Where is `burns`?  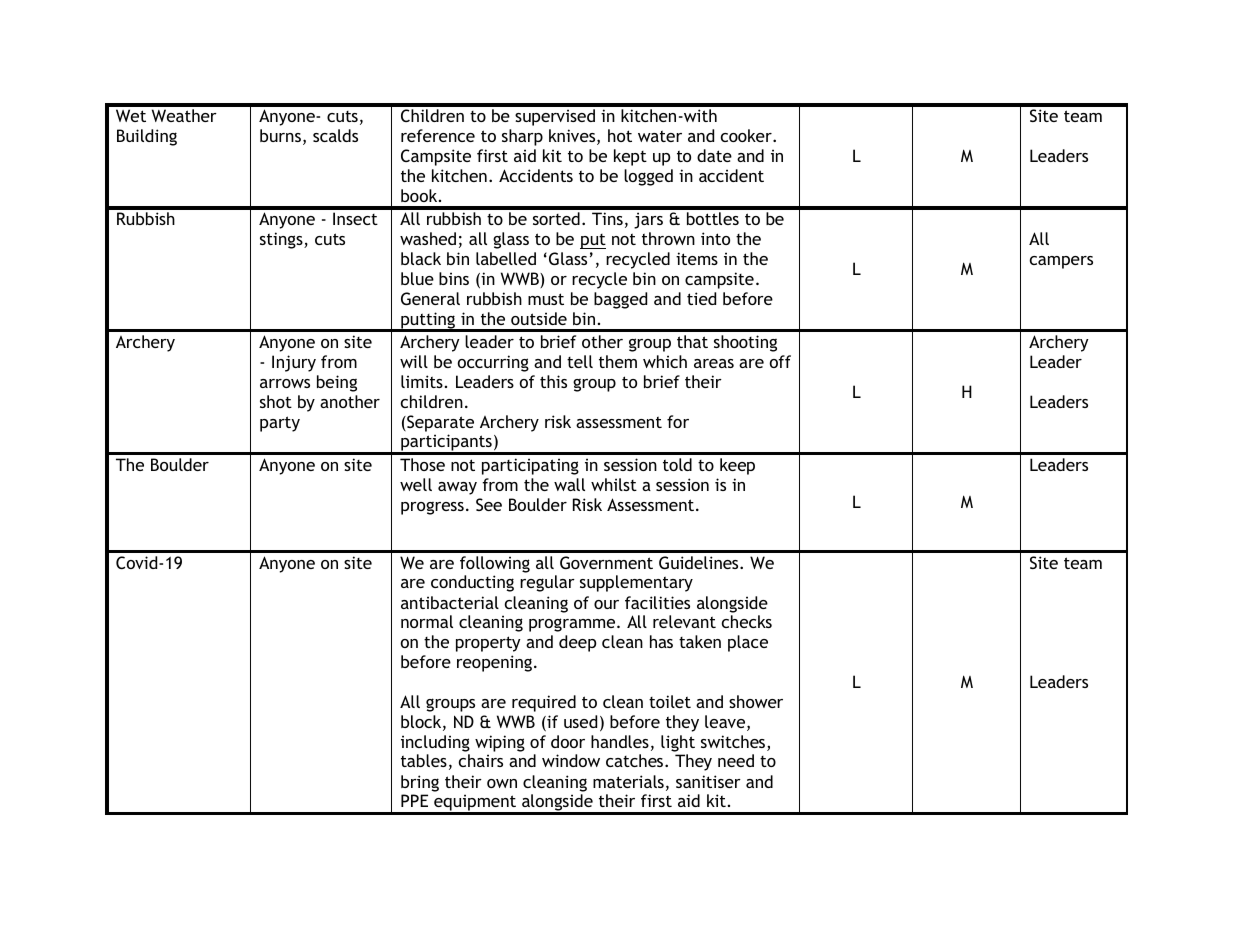 burns is located at coordinates (280, 135).
